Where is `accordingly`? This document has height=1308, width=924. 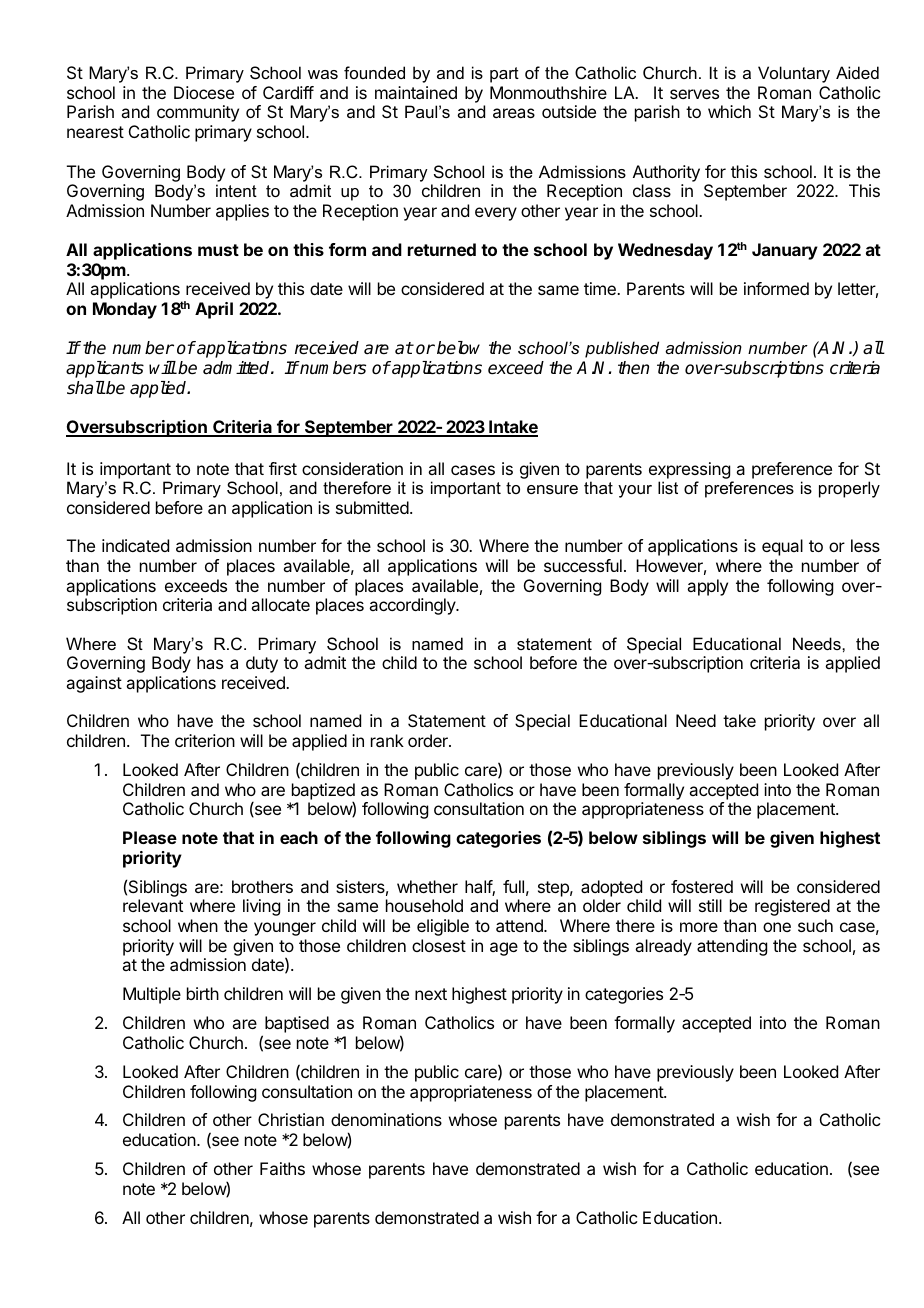 accordingly is located at coordinates (413, 606).
